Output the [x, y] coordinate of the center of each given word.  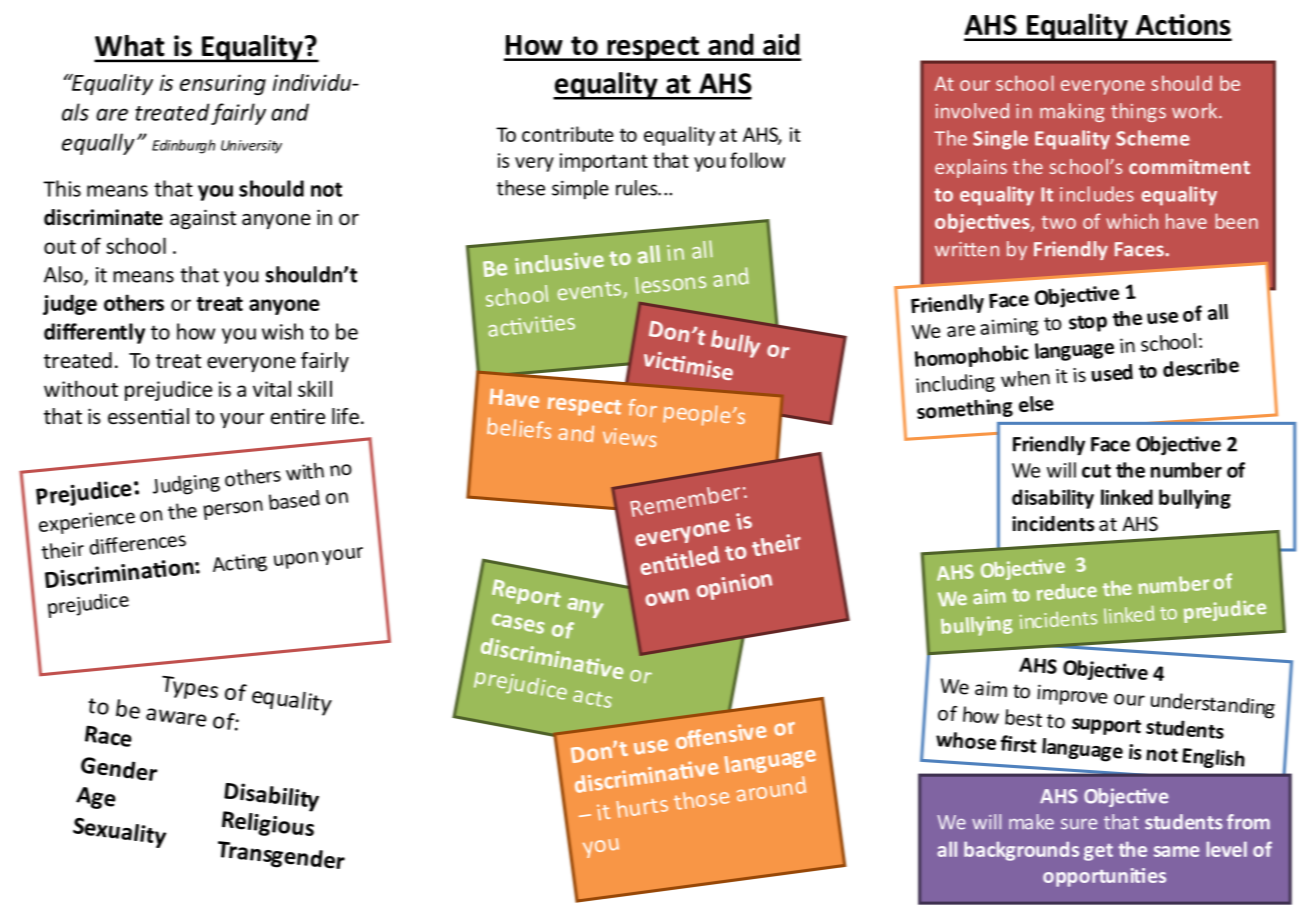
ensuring [223, 84]
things [1138, 112]
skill [315, 388]
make [1031, 822]
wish [282, 331]
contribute [568, 134]
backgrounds [1021, 851]
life [345, 416]
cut [1096, 471]
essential [148, 416]
